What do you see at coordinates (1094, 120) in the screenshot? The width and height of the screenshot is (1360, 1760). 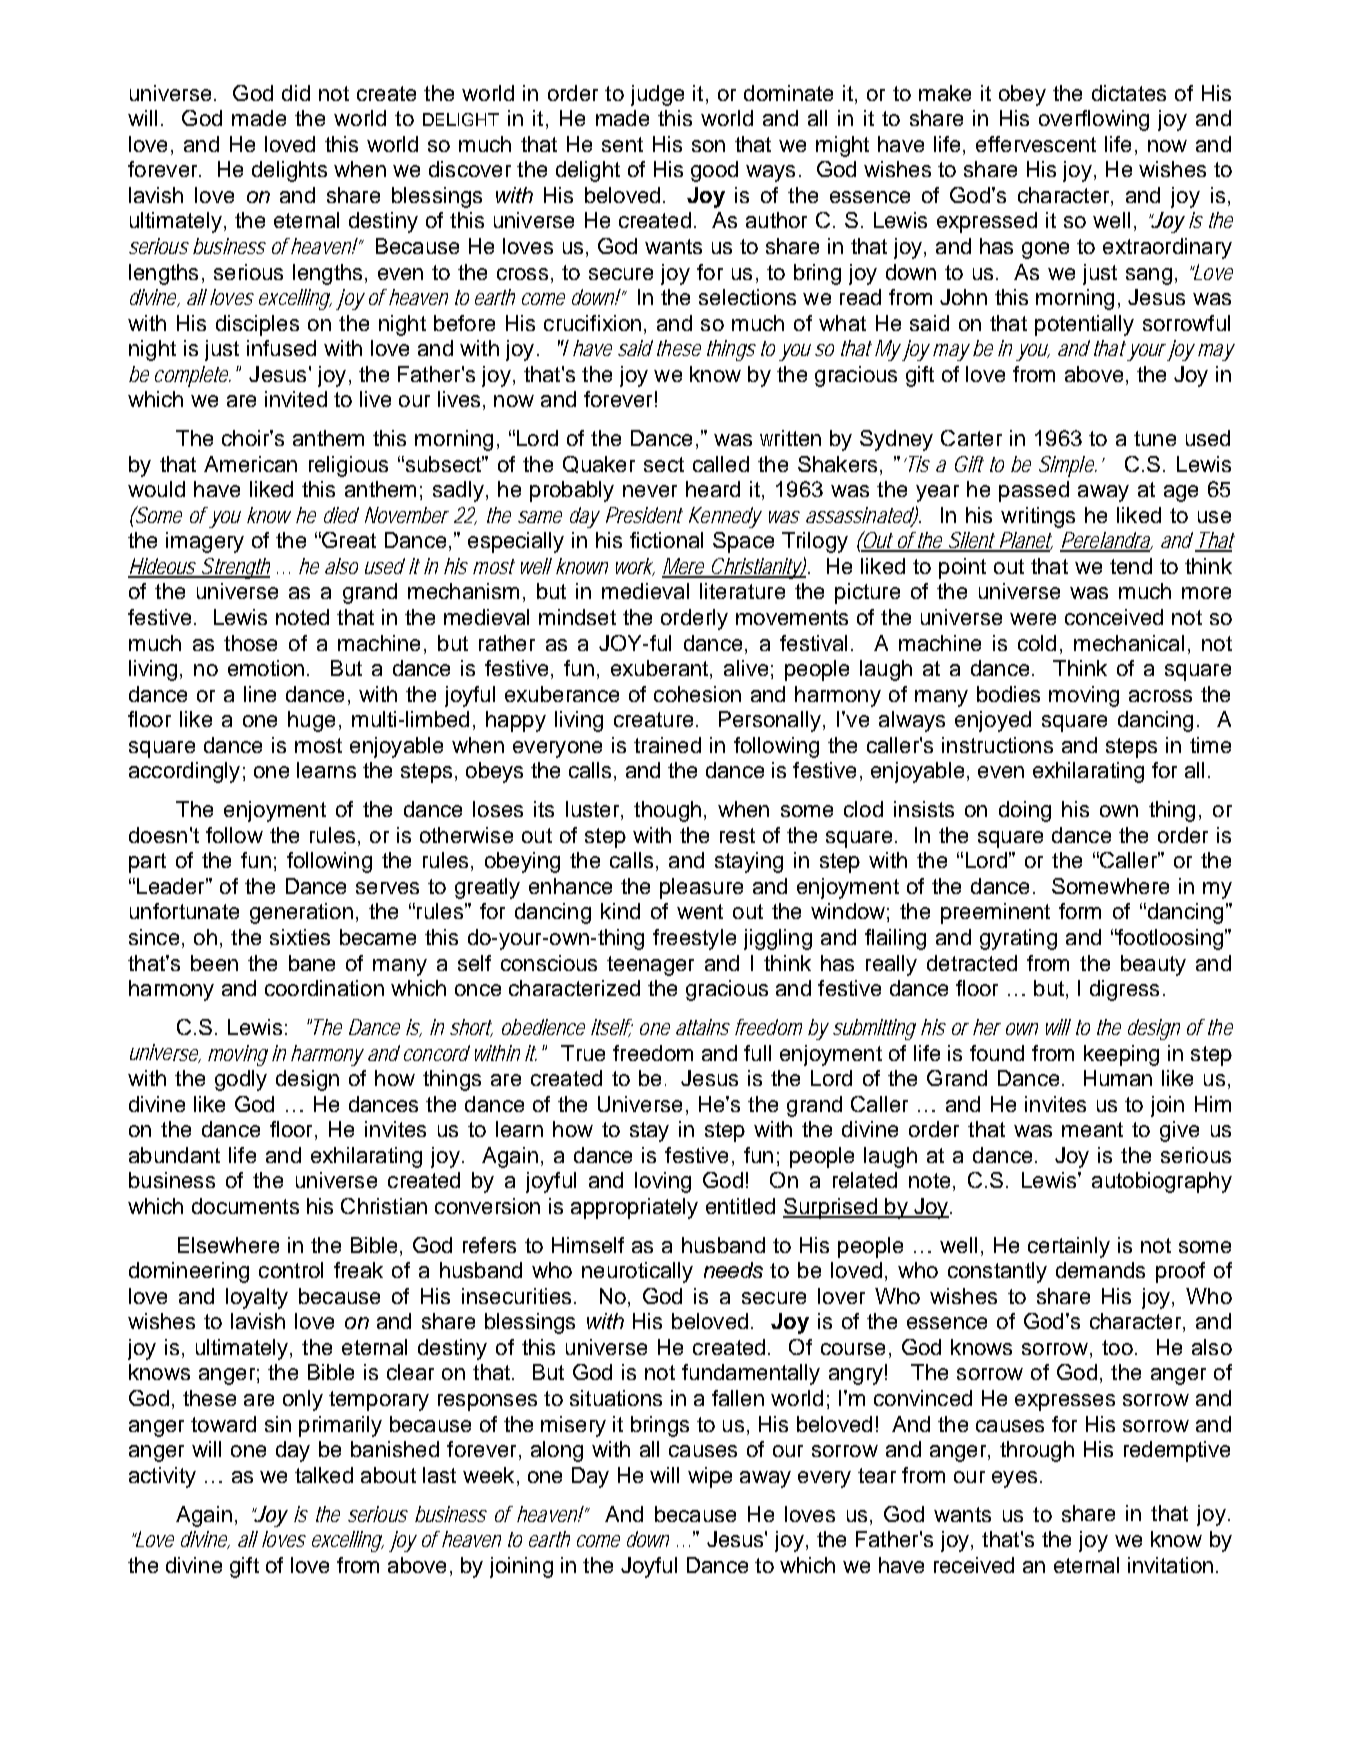 I see `overflowing` at bounding box center [1094, 120].
